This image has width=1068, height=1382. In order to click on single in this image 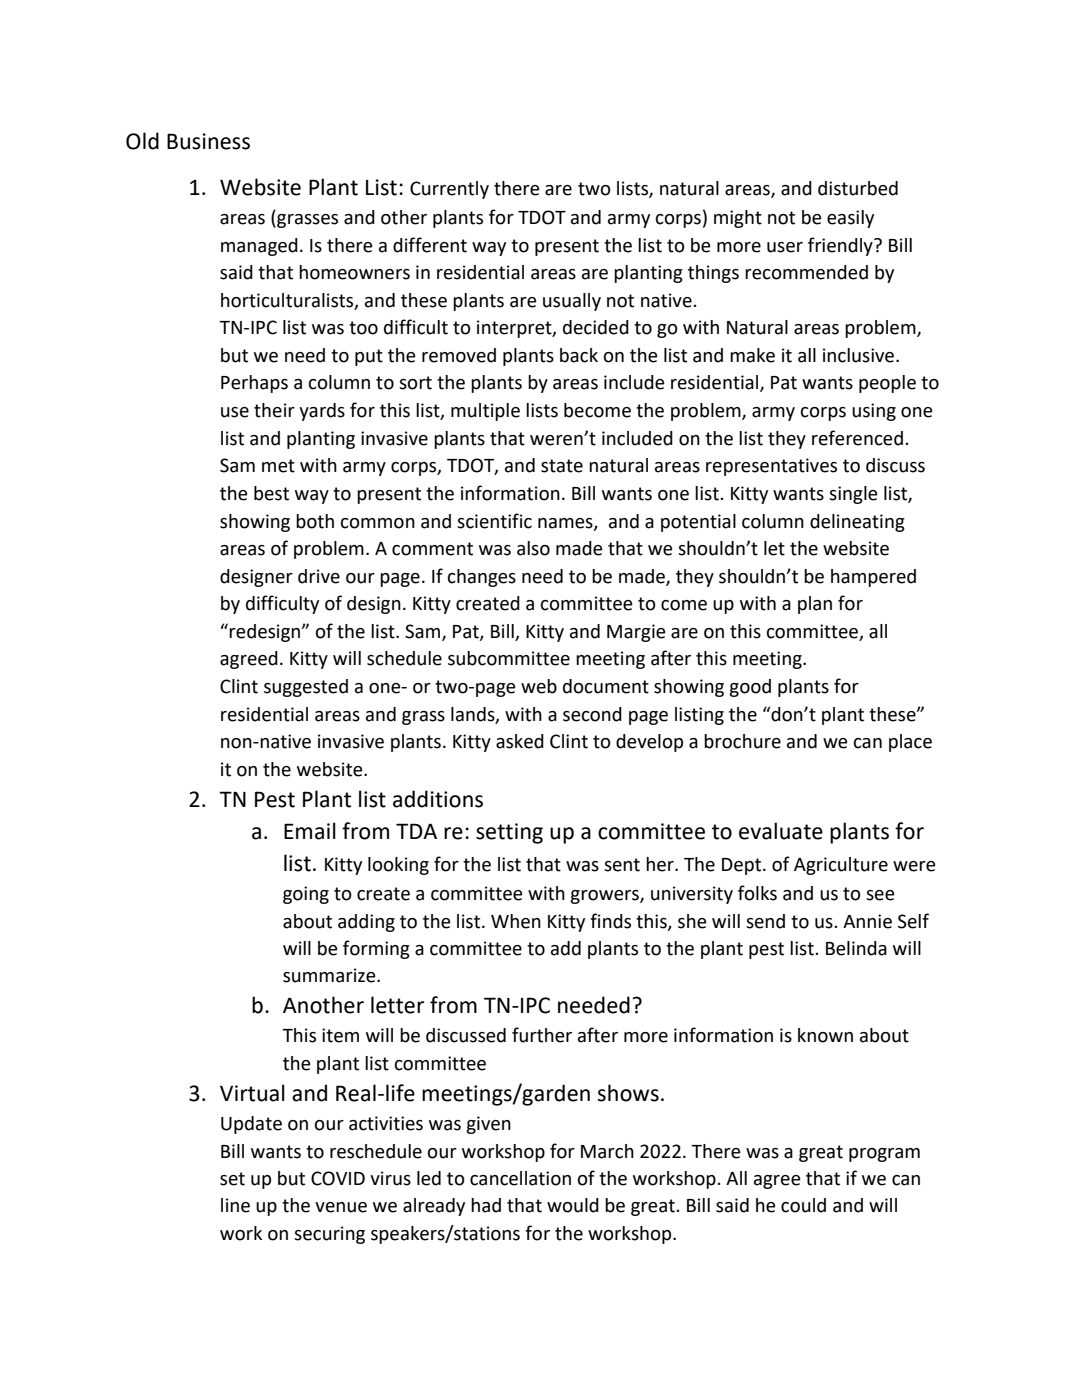, I will do `click(853, 495)`.
